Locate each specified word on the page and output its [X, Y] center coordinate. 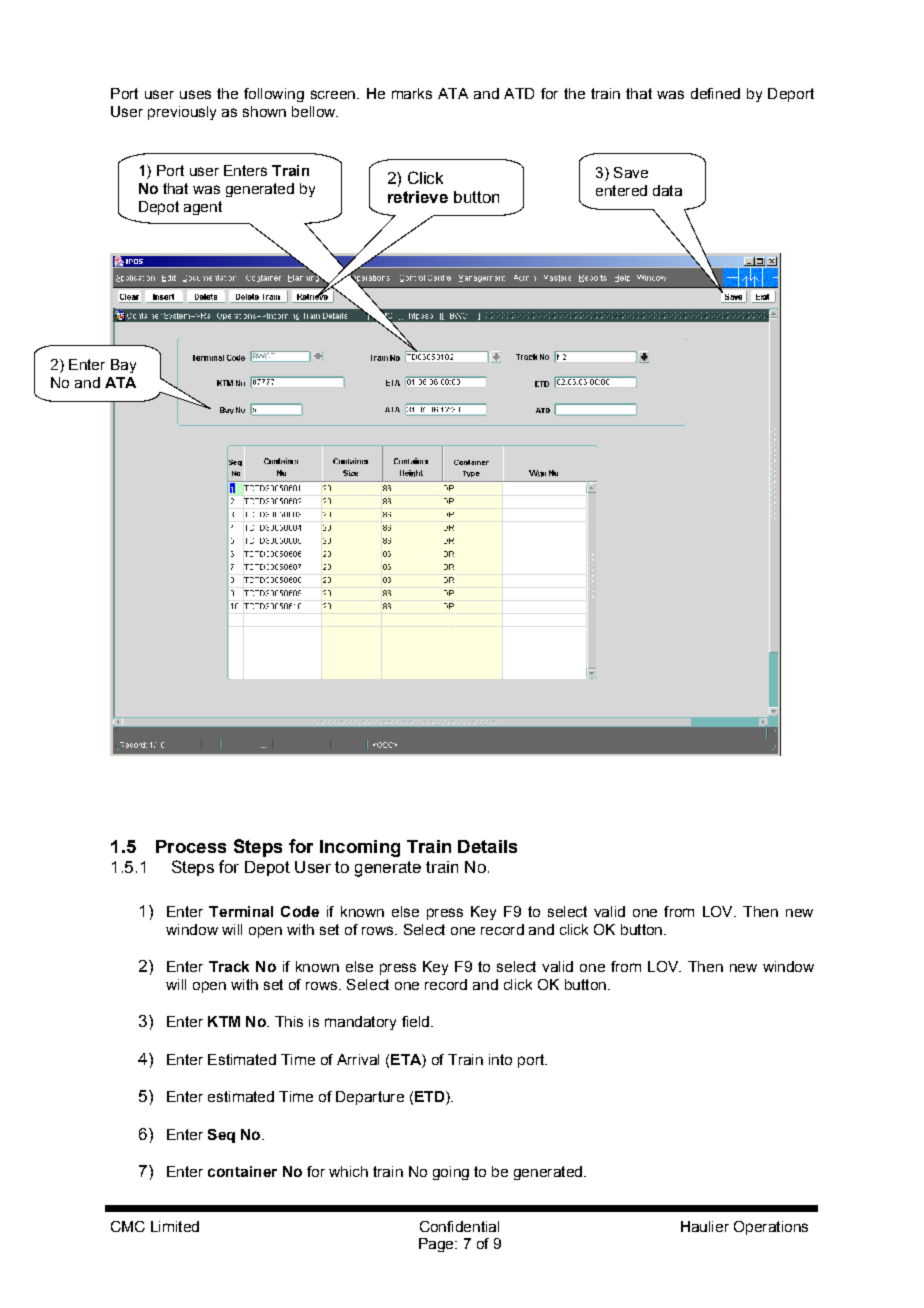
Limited [175, 1226]
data [667, 190]
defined [715, 93]
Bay [123, 366]
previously [182, 113]
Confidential [459, 1226]
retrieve [418, 197]
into [500, 1059]
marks [412, 93]
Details [487, 846]
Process [191, 846]
